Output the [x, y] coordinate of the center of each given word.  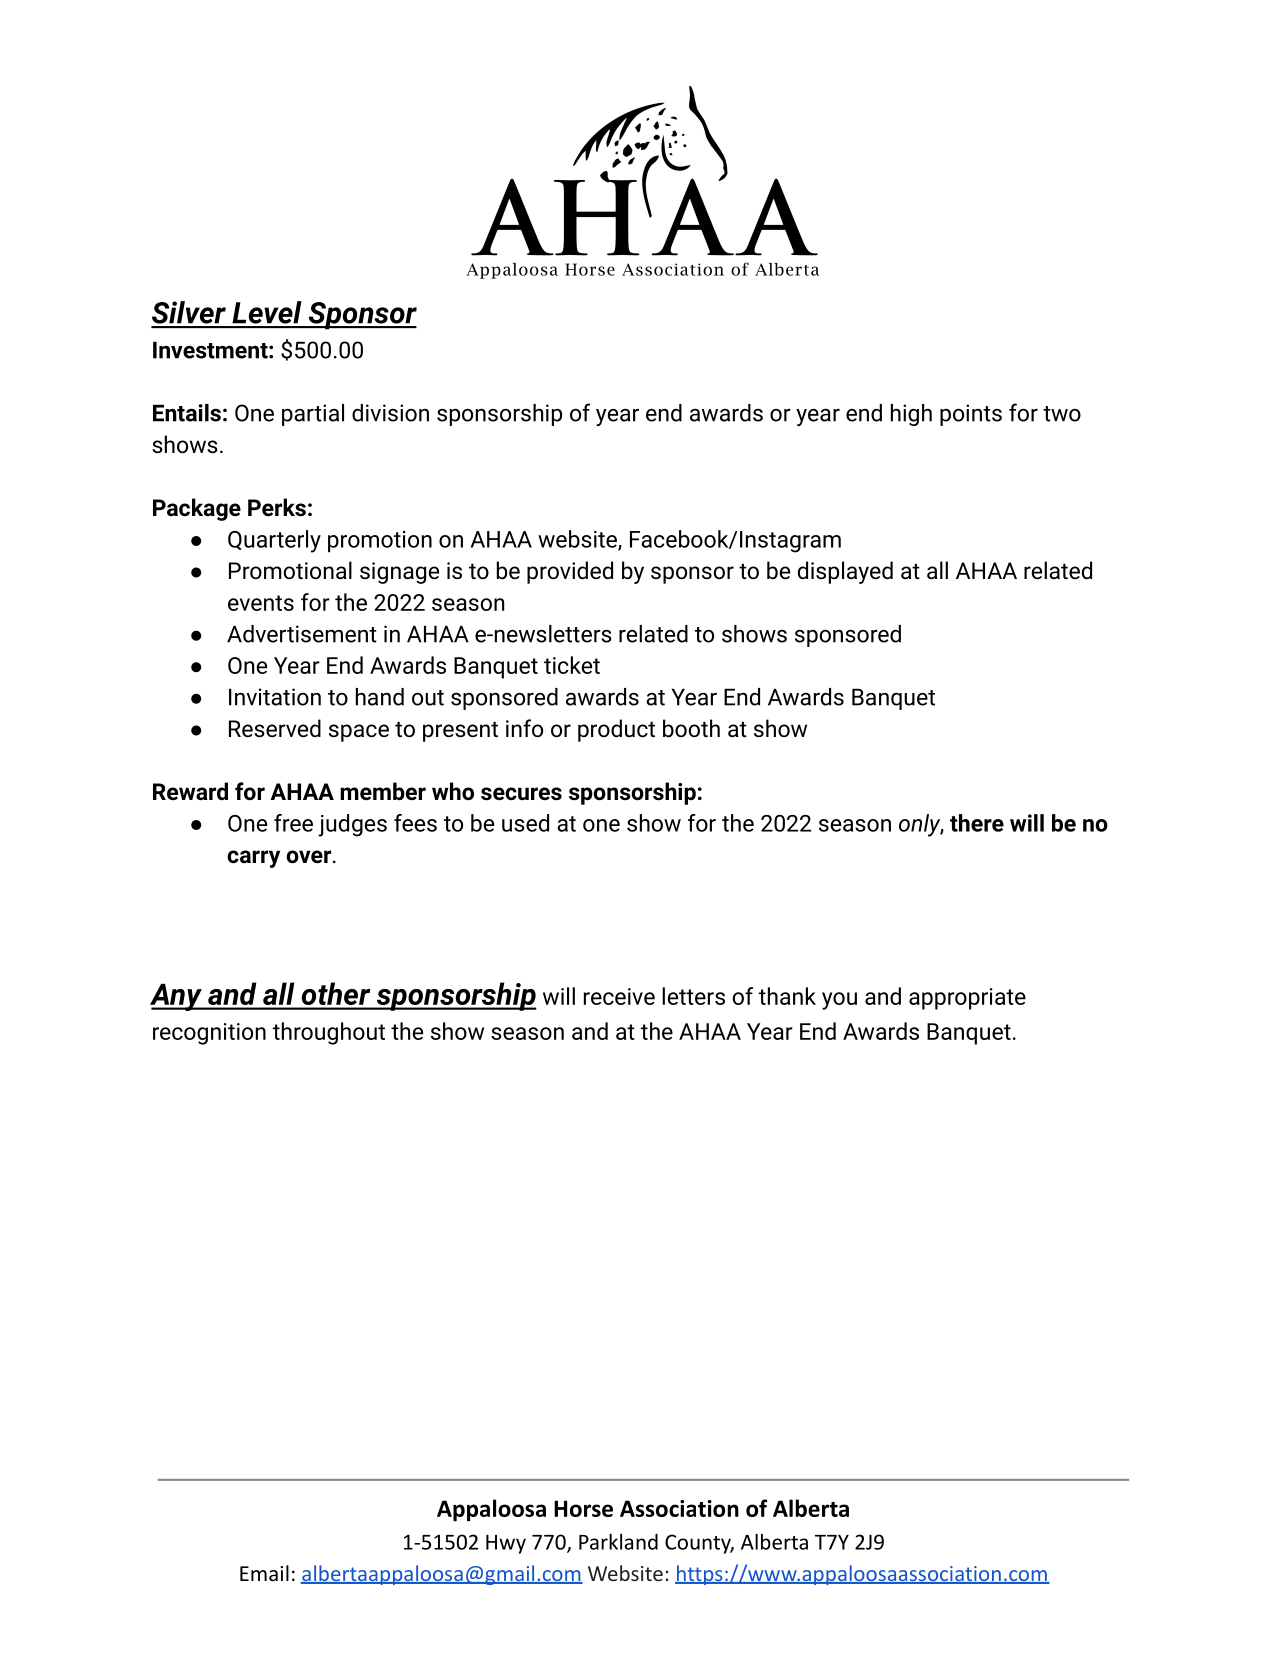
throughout [329, 1033]
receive [619, 996]
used [525, 823]
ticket [572, 665]
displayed [845, 572]
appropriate [967, 999]
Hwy [506, 1544]
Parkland [618, 1541]
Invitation [275, 697]
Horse [583, 1508]
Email [264, 1573]
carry [253, 859]
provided [570, 572]
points [971, 415]
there [977, 823]
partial [313, 415]
